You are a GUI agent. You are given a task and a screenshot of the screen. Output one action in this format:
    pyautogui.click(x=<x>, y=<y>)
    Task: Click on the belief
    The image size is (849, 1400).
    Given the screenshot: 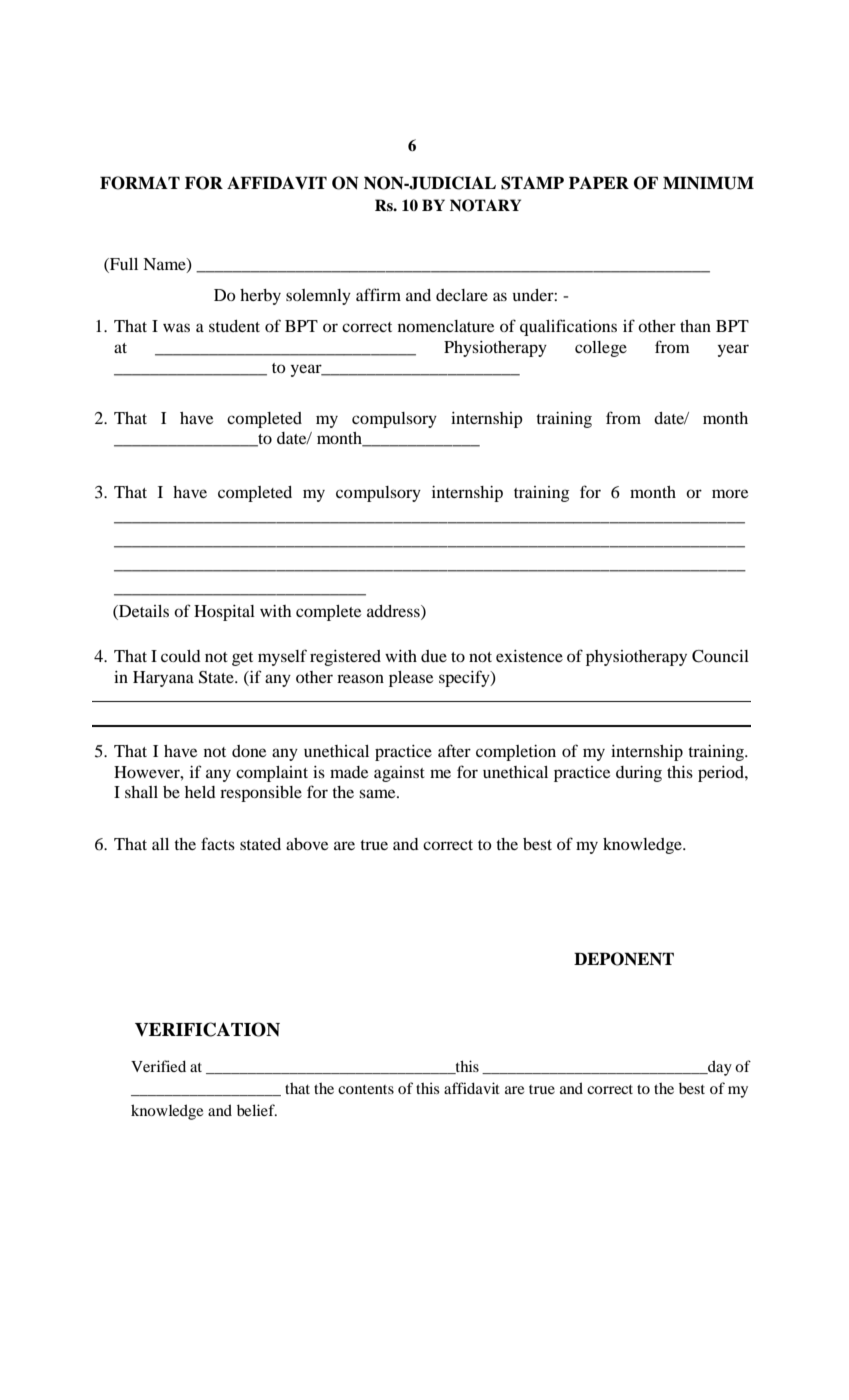 What is the action you would take?
    pyautogui.click(x=257, y=1110)
